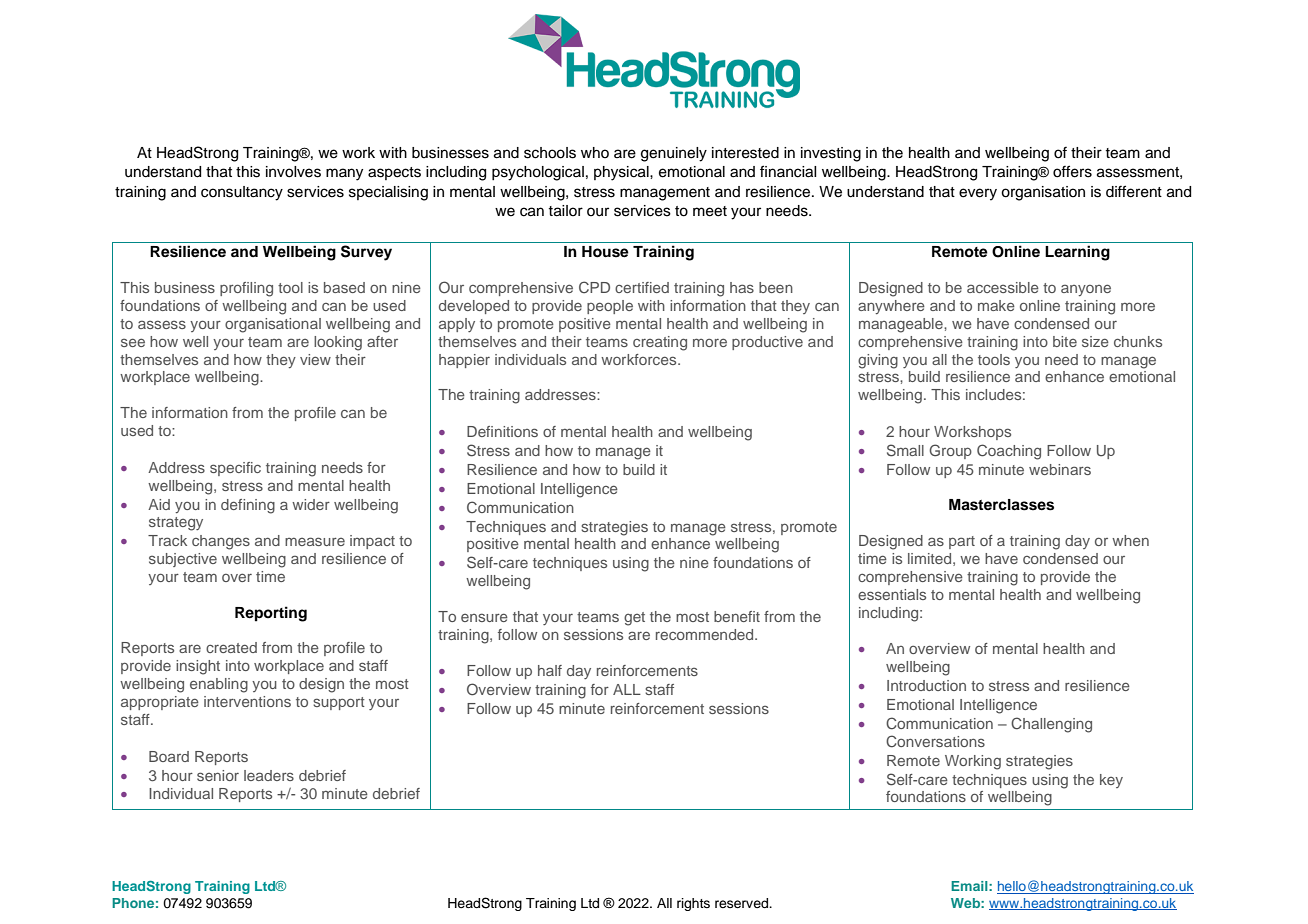  What do you see at coordinates (1072, 171) in the page?
I see `offers` at bounding box center [1072, 171].
